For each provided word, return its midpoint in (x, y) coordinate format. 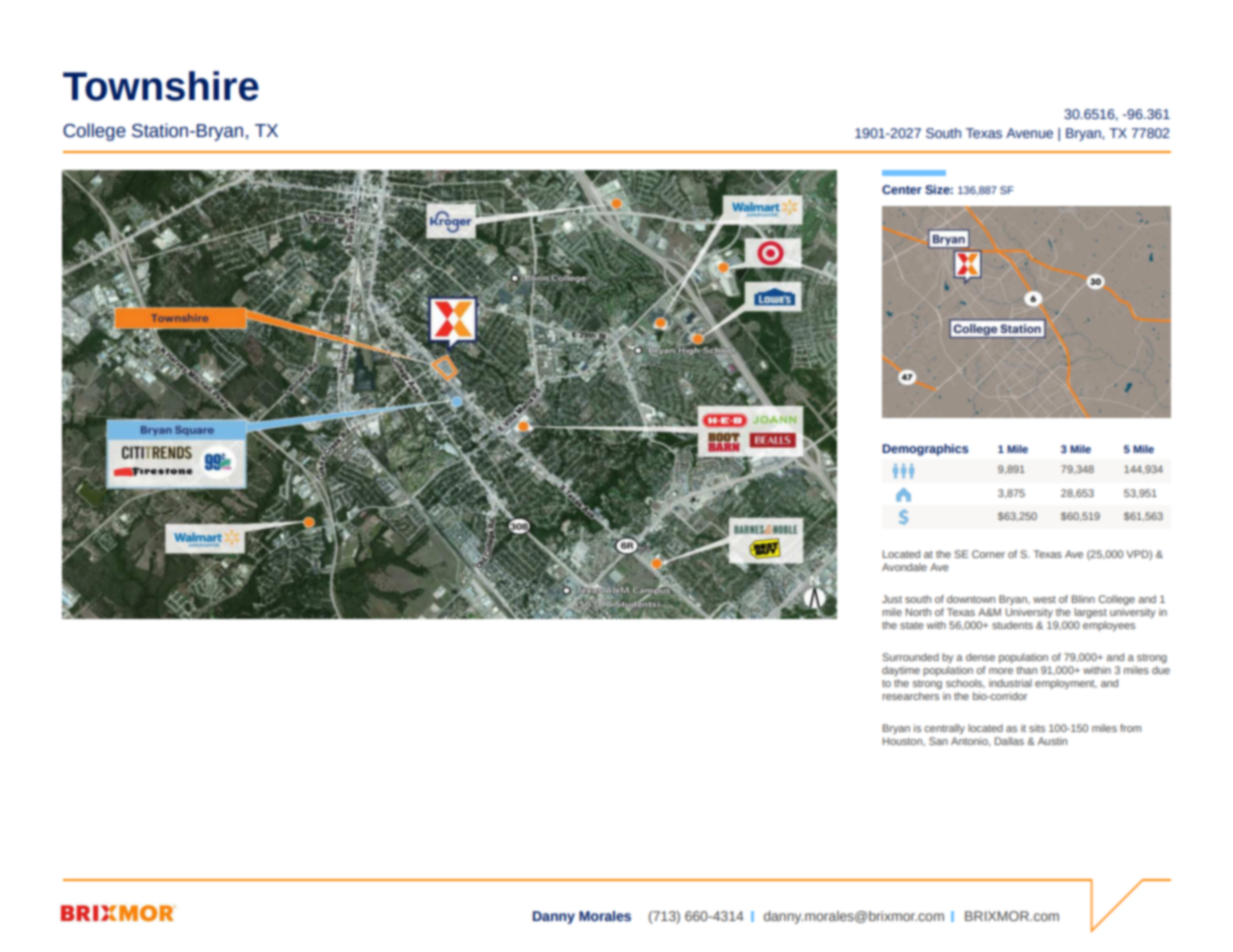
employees (1109, 626)
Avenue (1029, 133)
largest (1090, 613)
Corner (988, 554)
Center (902, 189)
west (1044, 599)
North (918, 612)
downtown (971, 599)
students (1012, 625)
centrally (944, 729)
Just (892, 599)
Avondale (904, 567)
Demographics (925, 450)
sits (1037, 728)
